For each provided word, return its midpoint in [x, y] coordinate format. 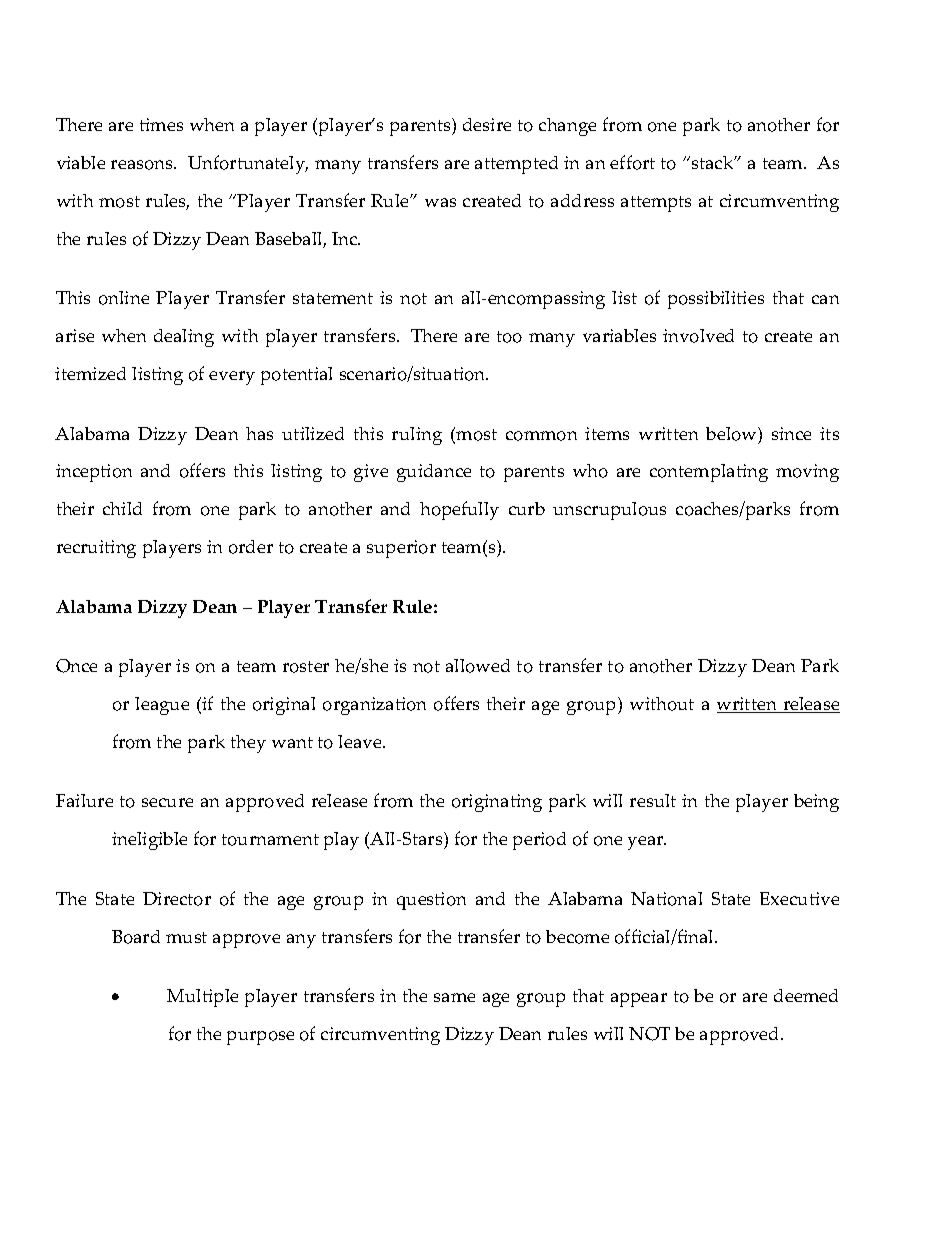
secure [167, 802]
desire [487, 124]
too [509, 337]
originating [497, 803]
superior [401, 549]
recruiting [96, 549]
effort [632, 162]
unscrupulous [609, 511]
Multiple [202, 998]
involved [698, 336]
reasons [143, 165]
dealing [184, 338]
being [816, 803]
